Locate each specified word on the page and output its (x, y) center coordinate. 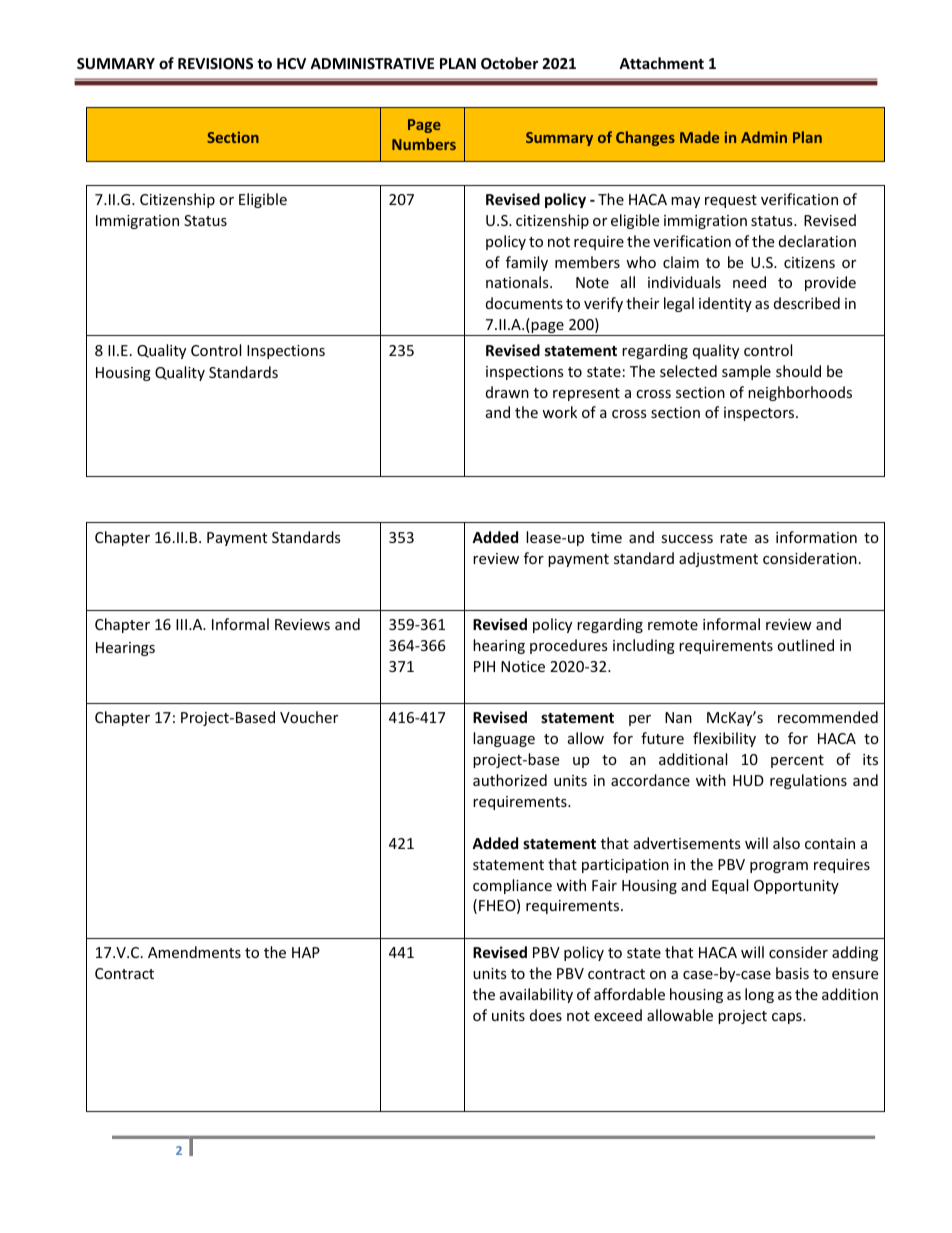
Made (699, 137)
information (816, 537)
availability (536, 995)
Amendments (194, 952)
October (509, 63)
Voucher (309, 717)
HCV (291, 63)
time (606, 537)
